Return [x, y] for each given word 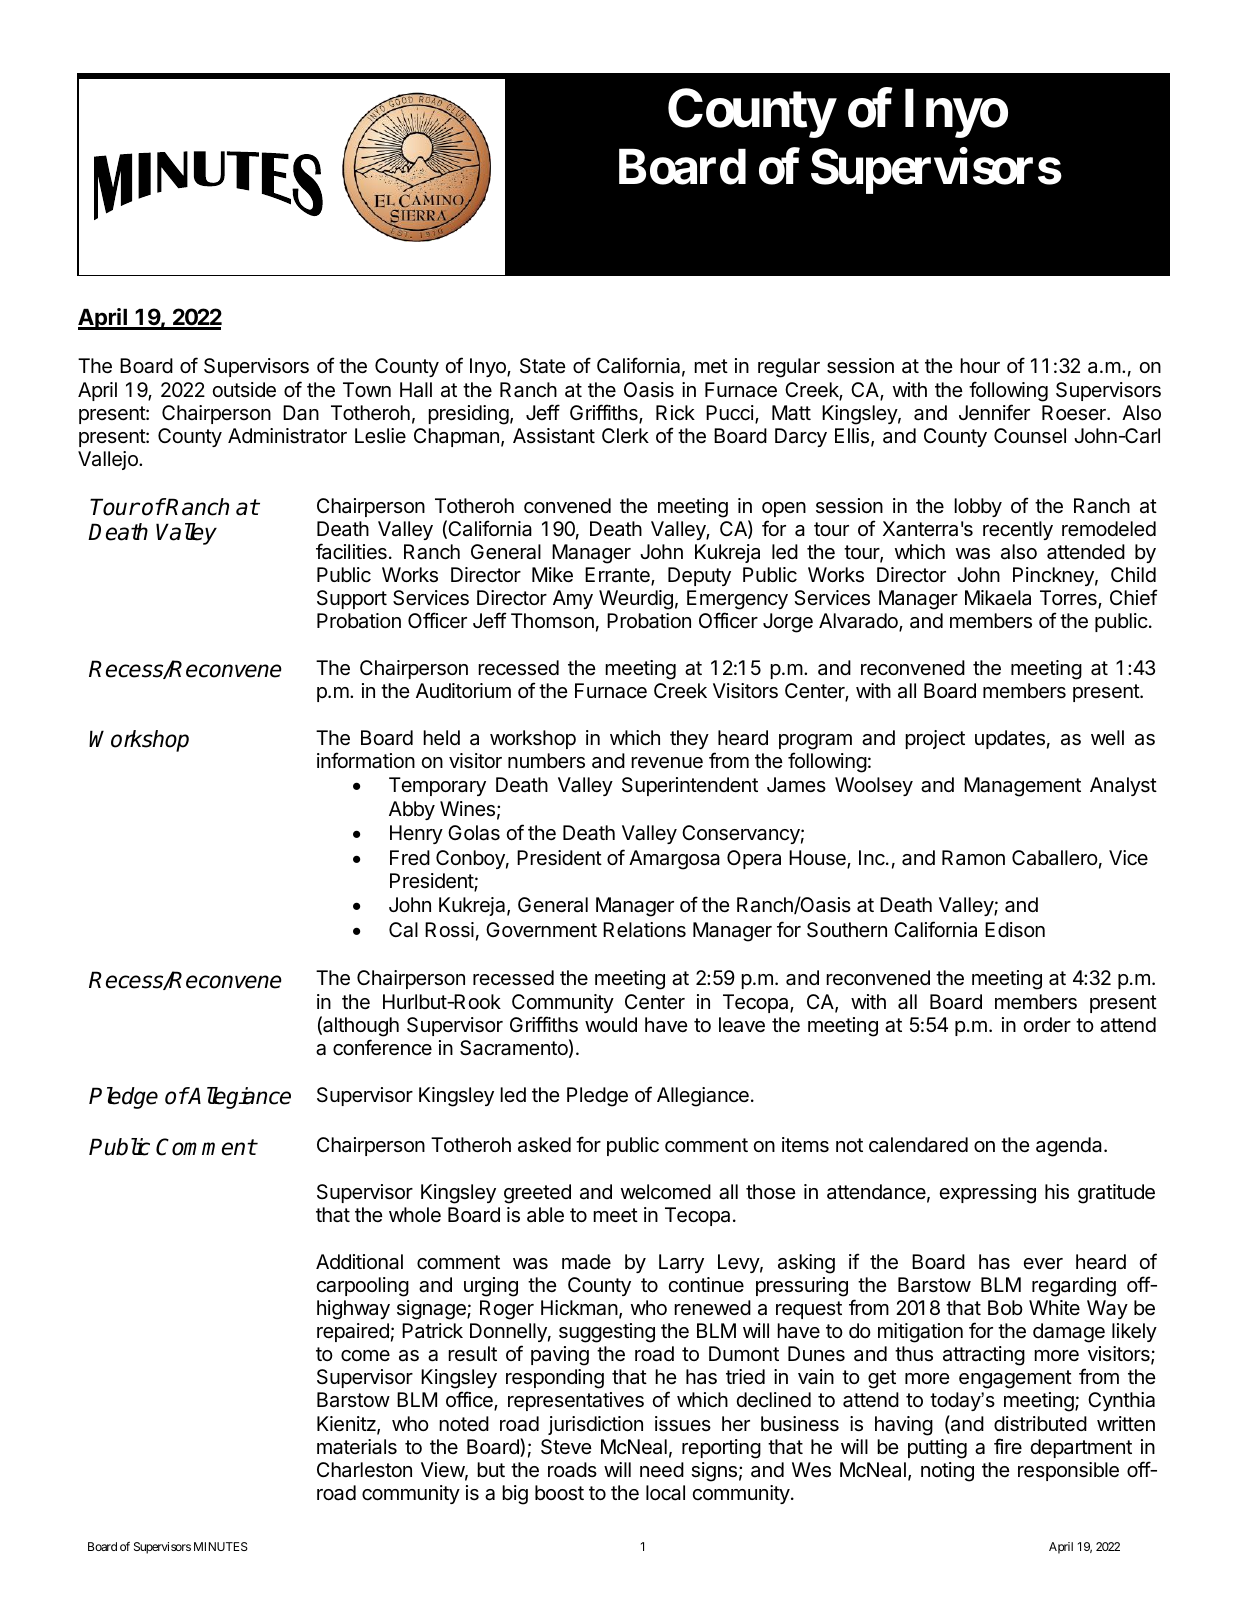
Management [1022, 787]
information [366, 760]
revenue [667, 763]
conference [382, 1047]
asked [544, 1145]
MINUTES [221, 1546]
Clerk [625, 435]
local [665, 1493]
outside [244, 390]
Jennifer [994, 412]
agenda [1070, 1147]
